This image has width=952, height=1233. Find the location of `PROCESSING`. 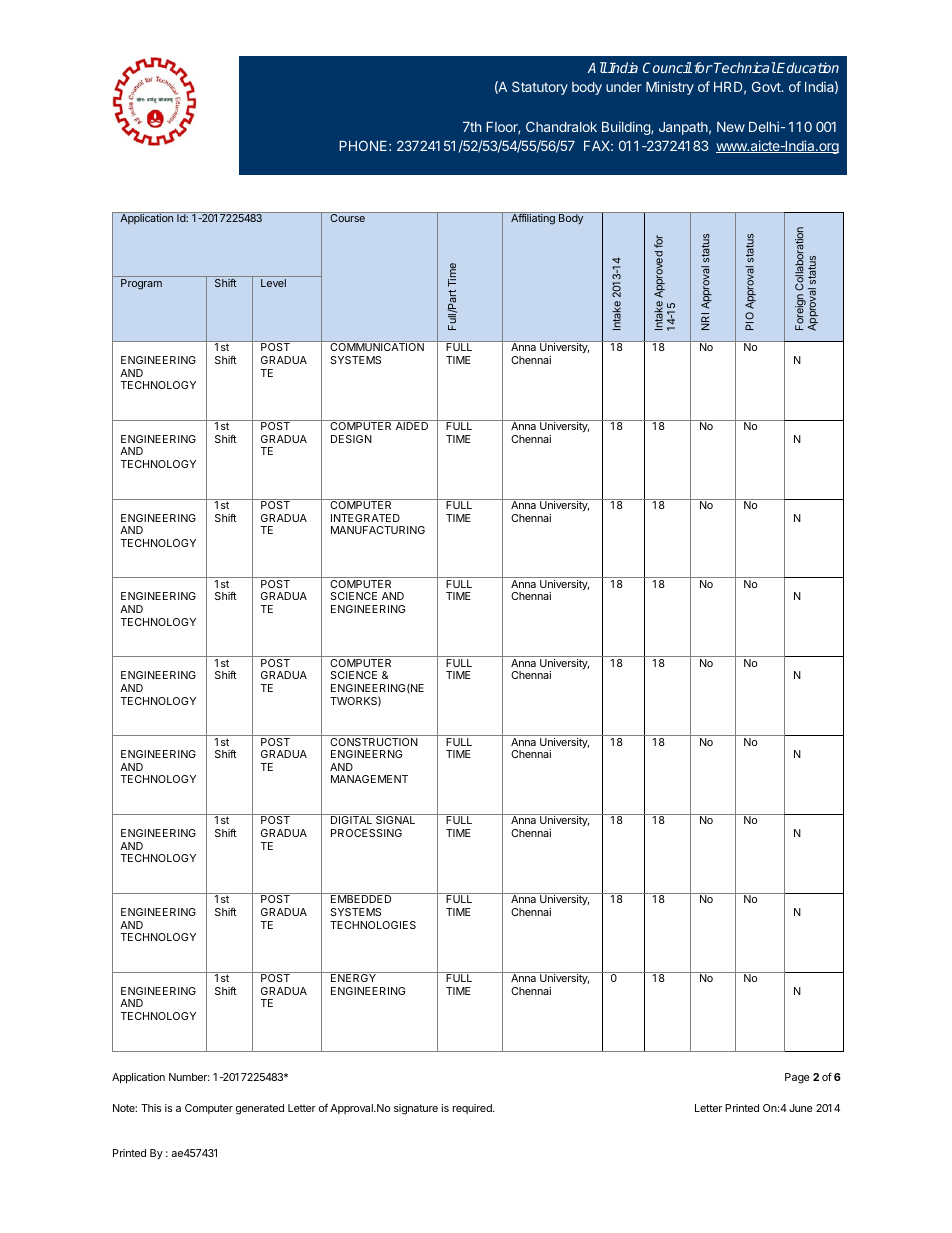

PROCESSING is located at coordinates (366, 833).
